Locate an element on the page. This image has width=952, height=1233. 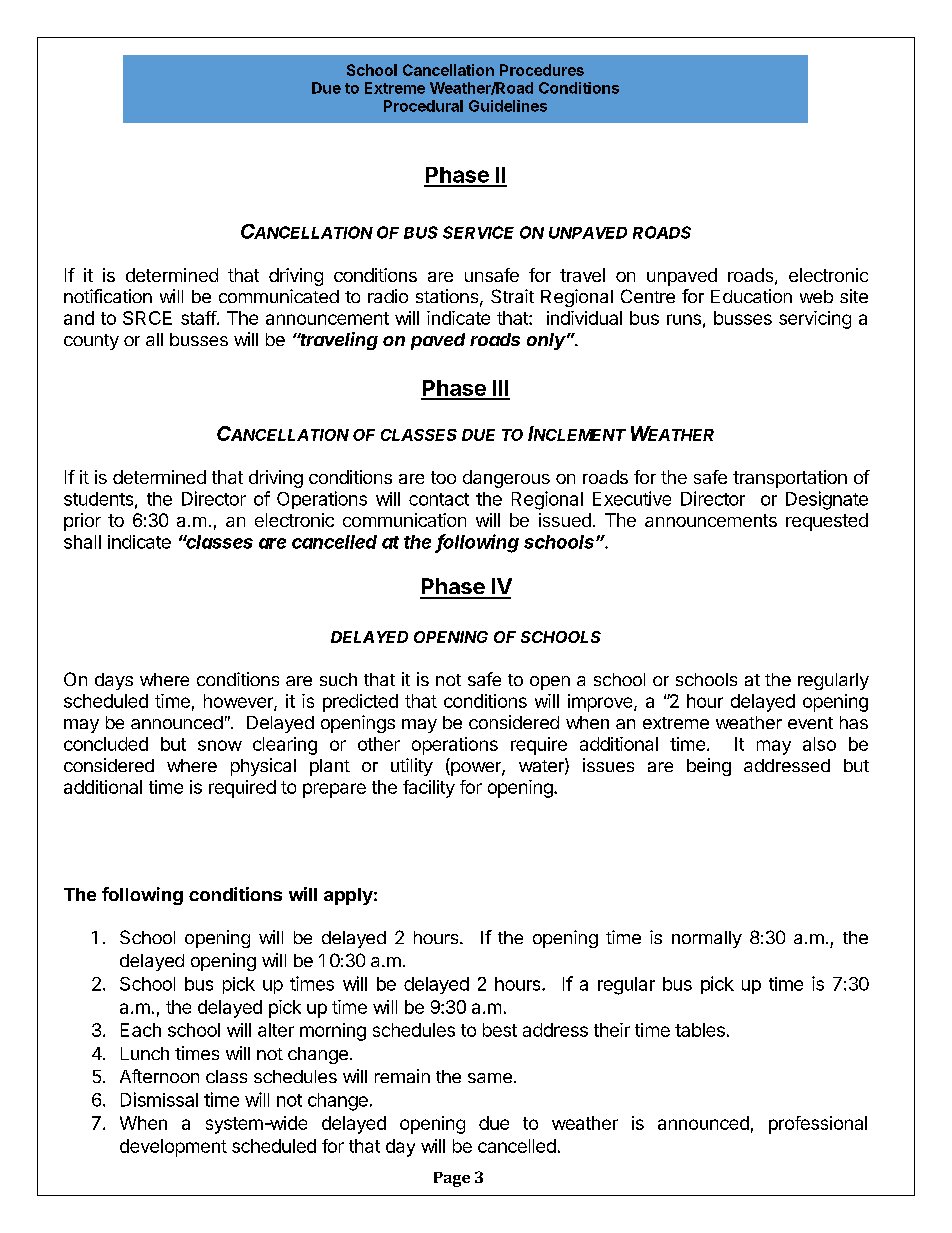
professional is located at coordinates (818, 1125).
